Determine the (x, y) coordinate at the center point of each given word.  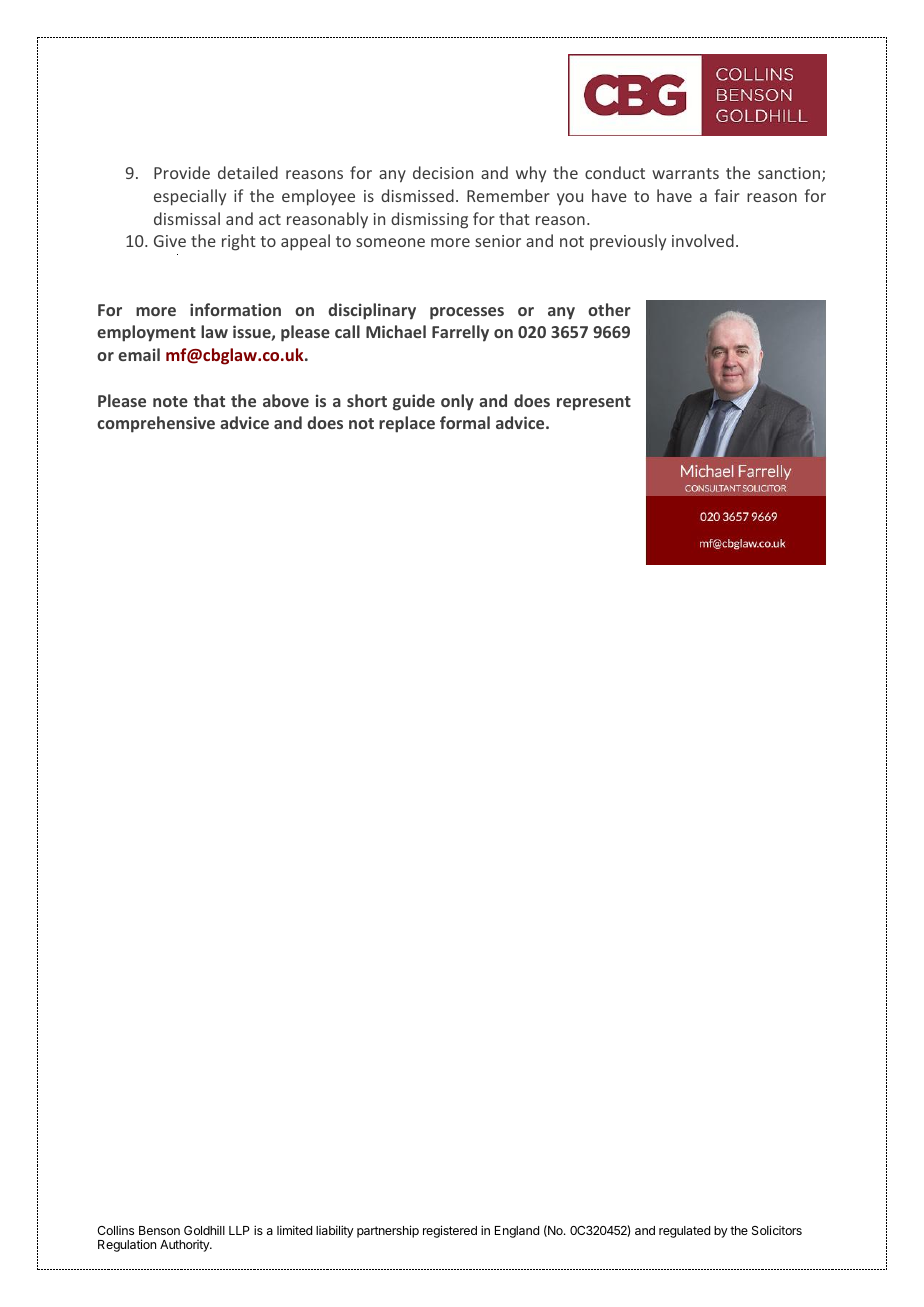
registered (450, 1231)
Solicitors (777, 1230)
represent (594, 403)
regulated (684, 1232)
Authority (186, 1246)
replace (407, 424)
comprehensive (156, 424)
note (170, 401)
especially (190, 197)
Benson (159, 1230)
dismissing (429, 220)
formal (465, 422)
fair (727, 195)
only (457, 402)
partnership (388, 1231)
